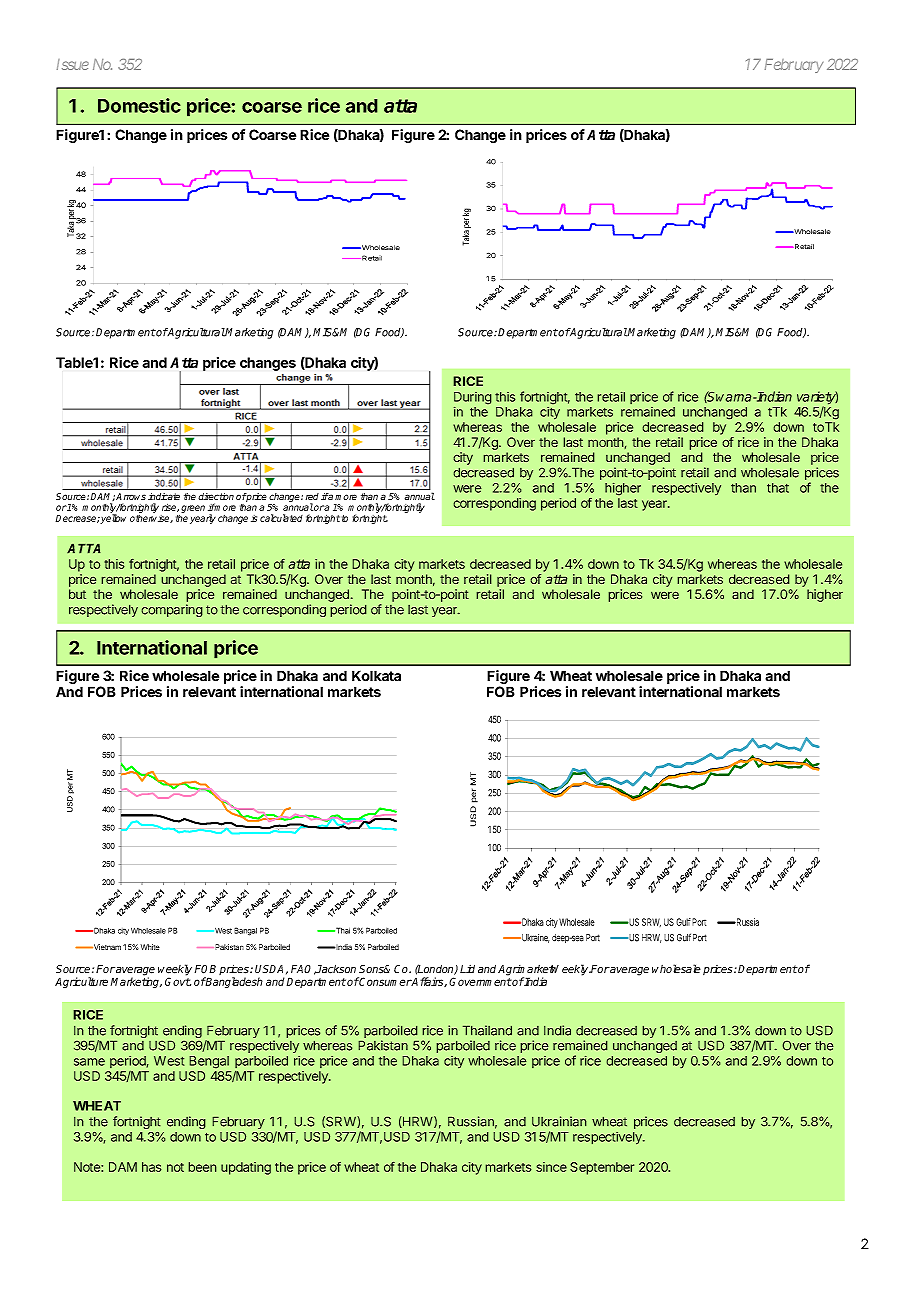 The width and height of the screenshot is (924, 1308). What do you see at coordinates (152, 1167) in the screenshot?
I see `has` at bounding box center [152, 1167].
